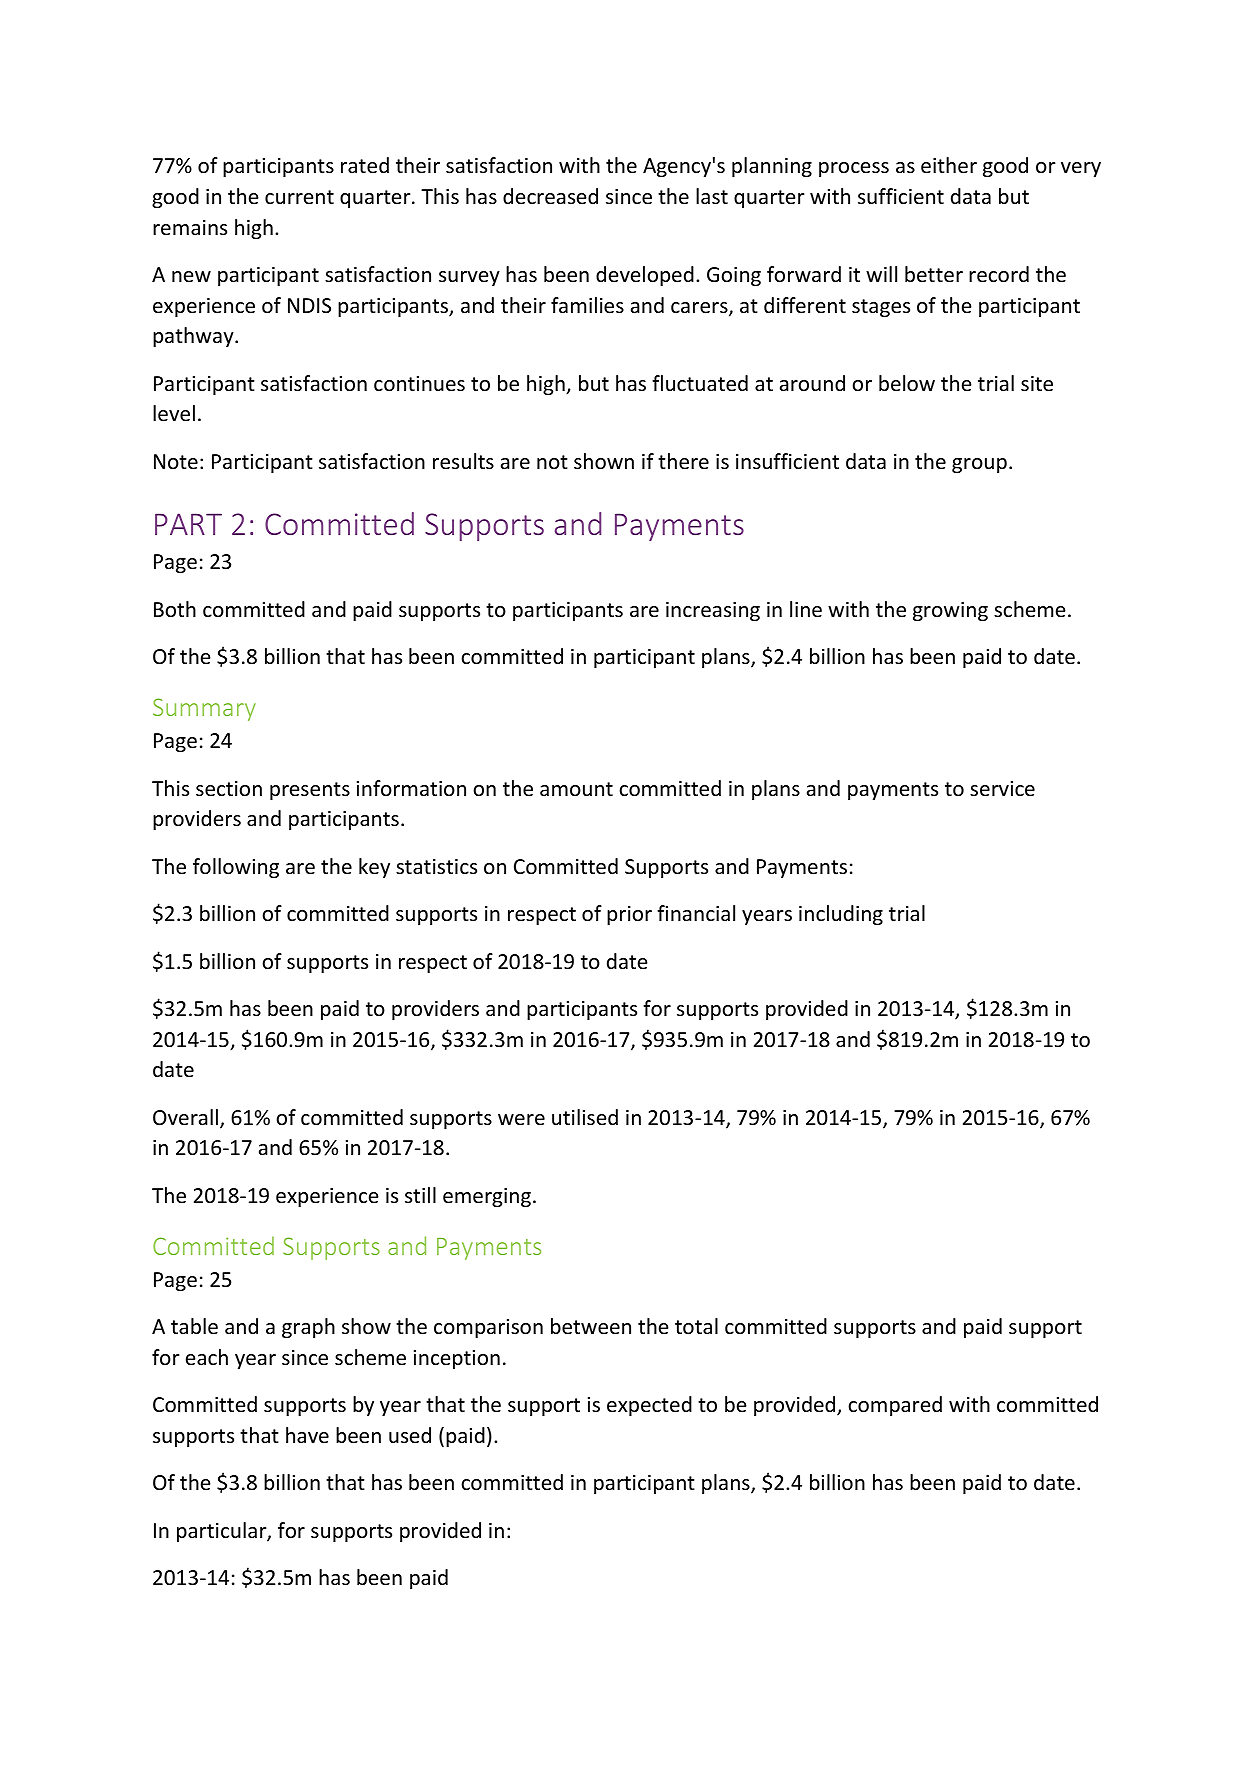 The height and width of the screenshot is (1778, 1257). I want to click on presents, so click(310, 791).
